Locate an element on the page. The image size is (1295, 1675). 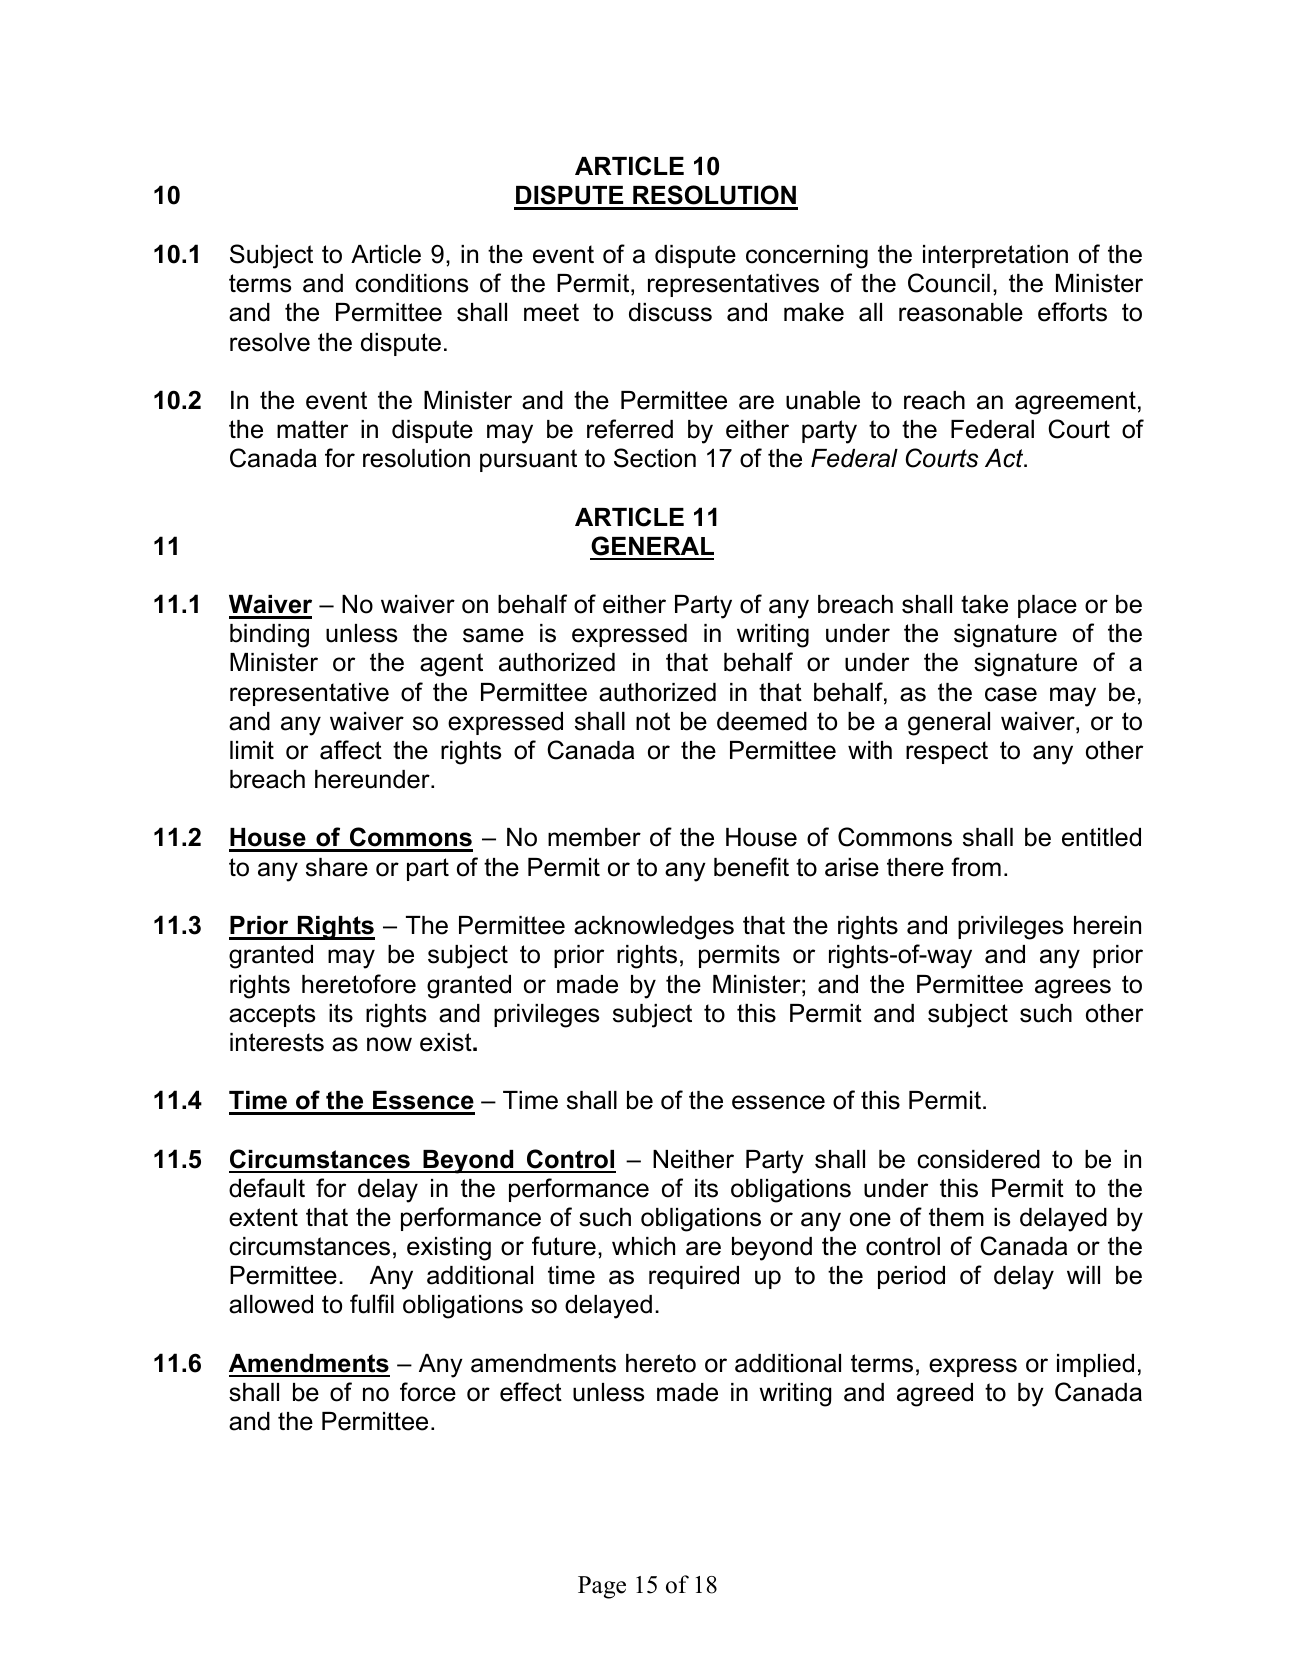
reasonable is located at coordinates (961, 312).
